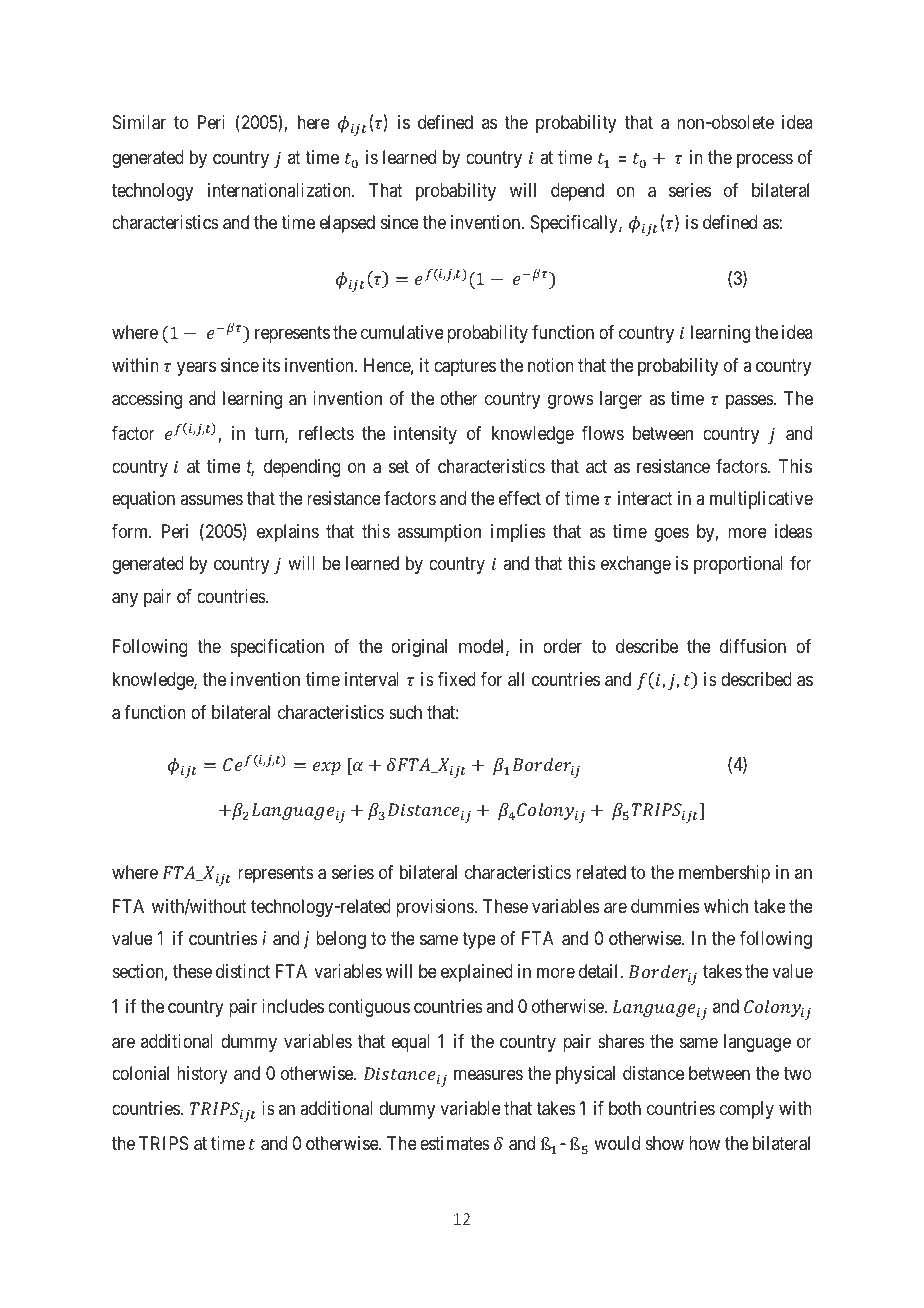 This image has height=1308, width=924. I want to click on history, so click(202, 1075).
